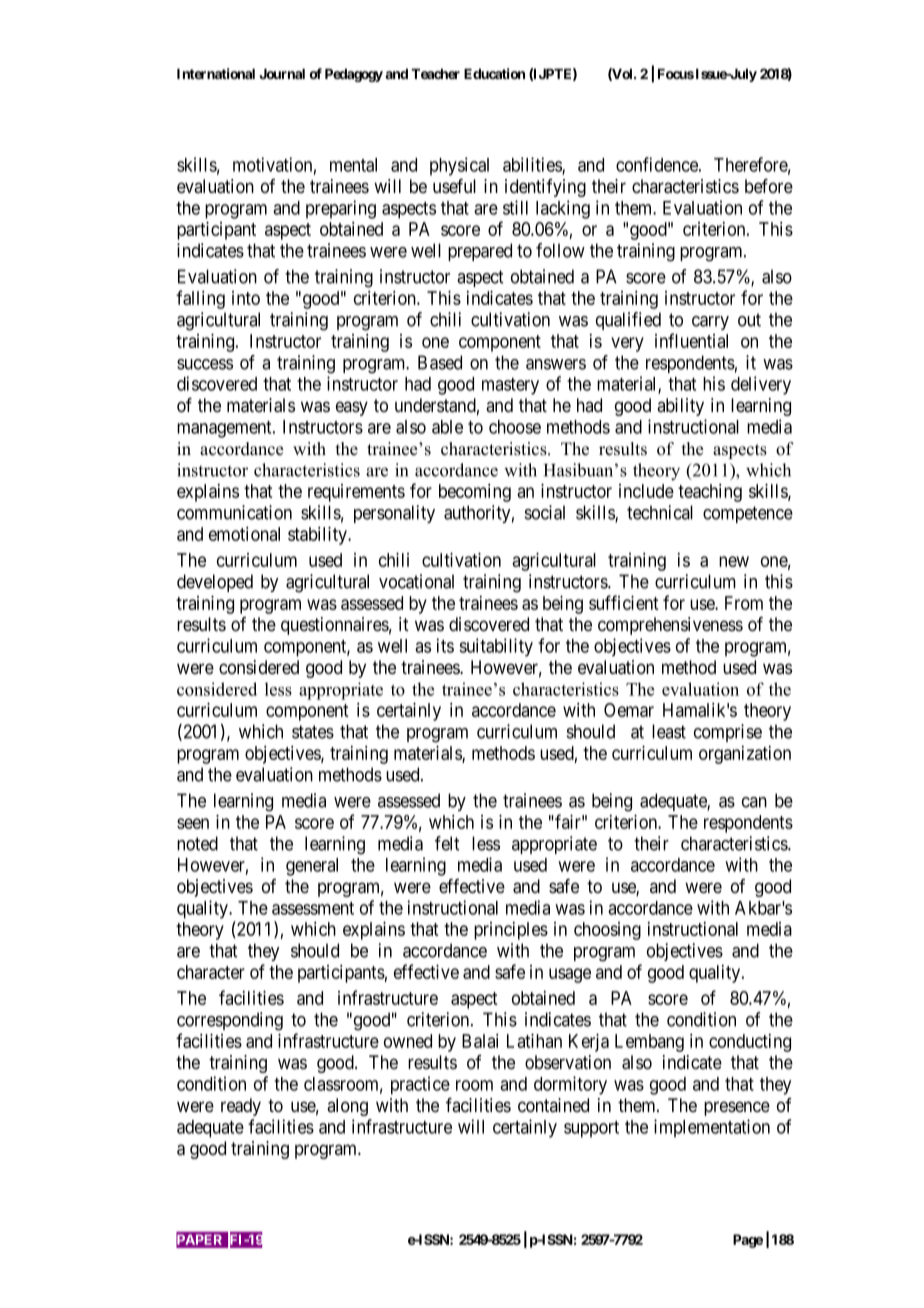  I want to click on conducting, so click(750, 1043).
